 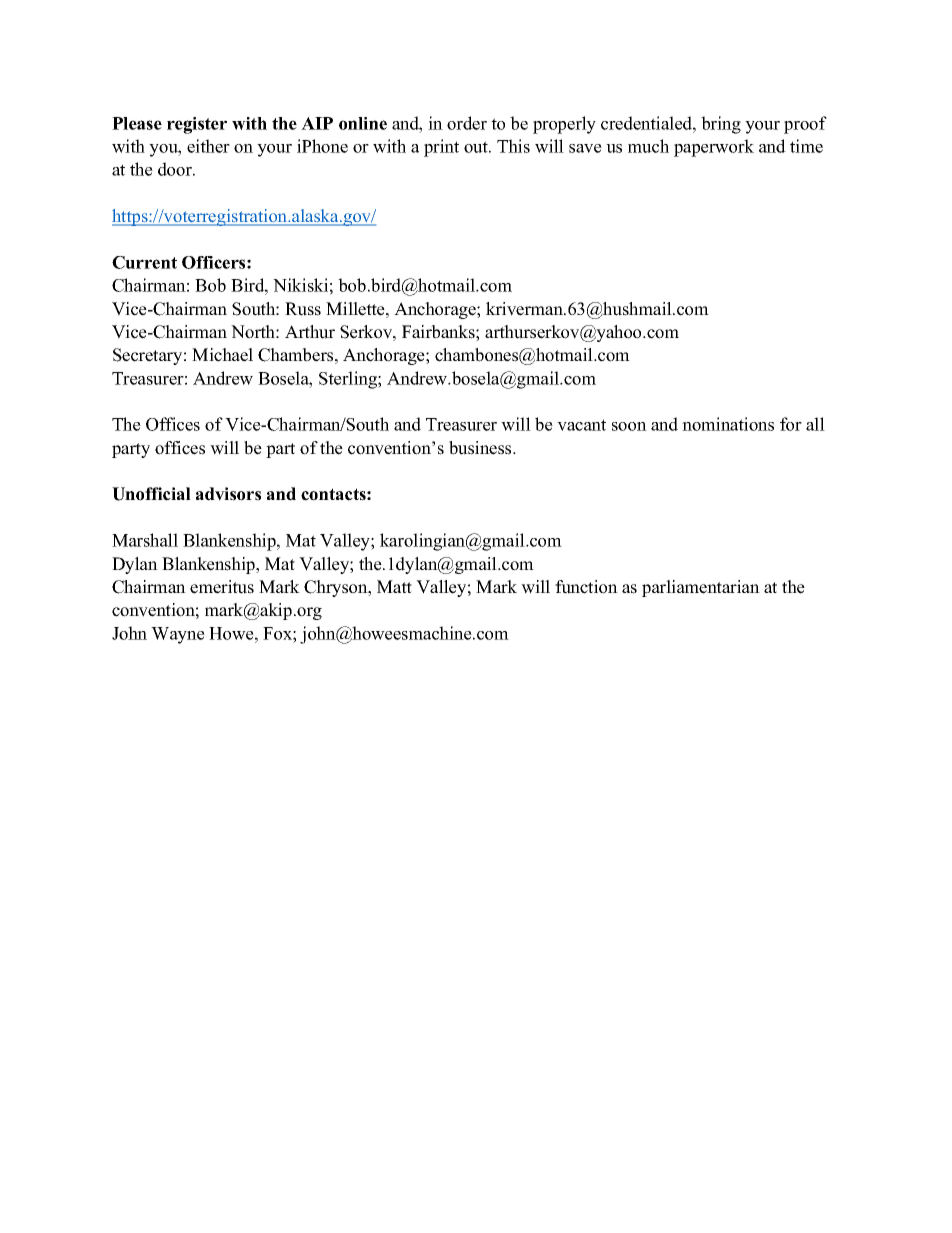 I want to click on Michael, so click(x=222, y=355).
